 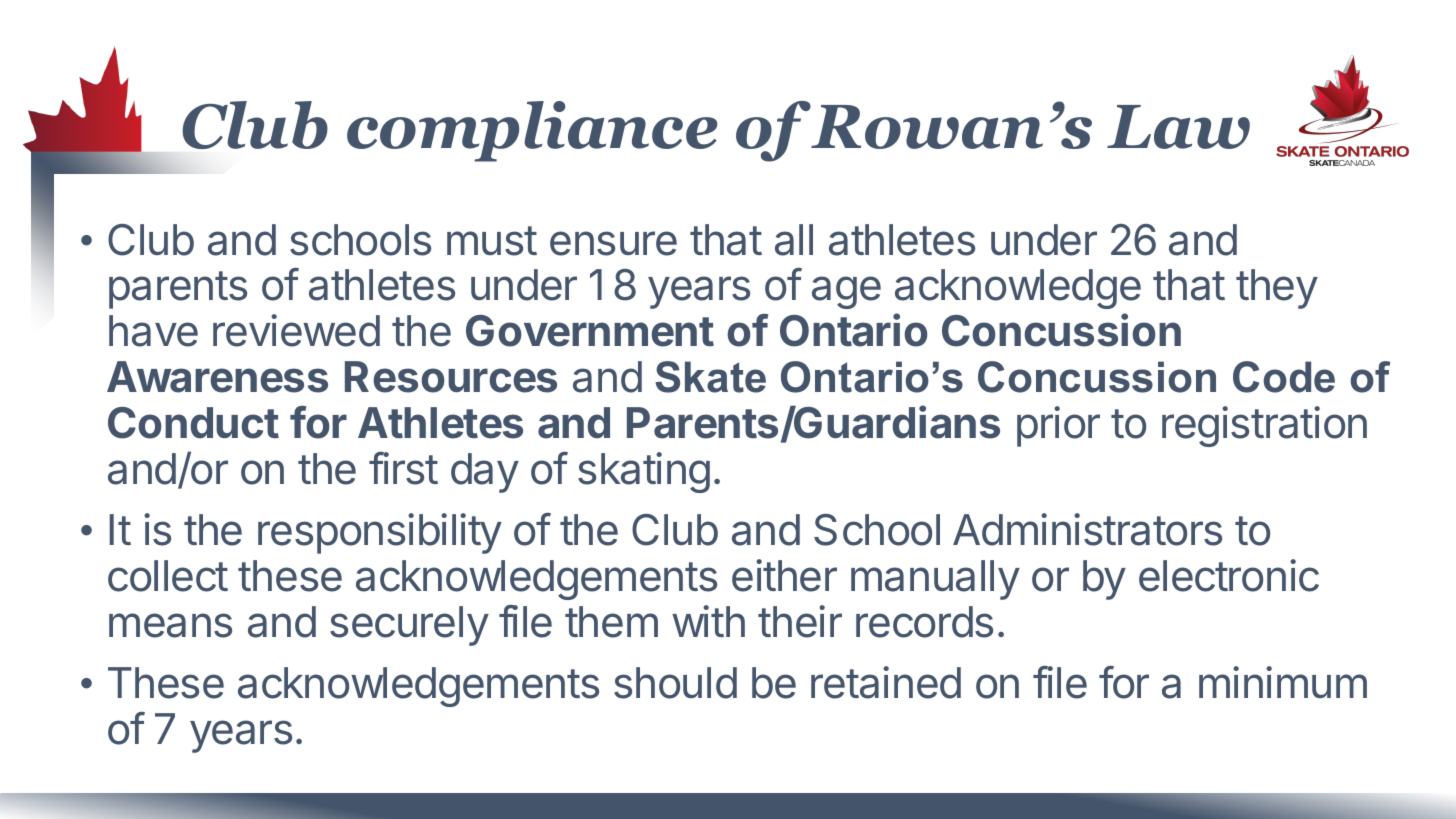 I want to click on Skate, so click(x=710, y=377).
